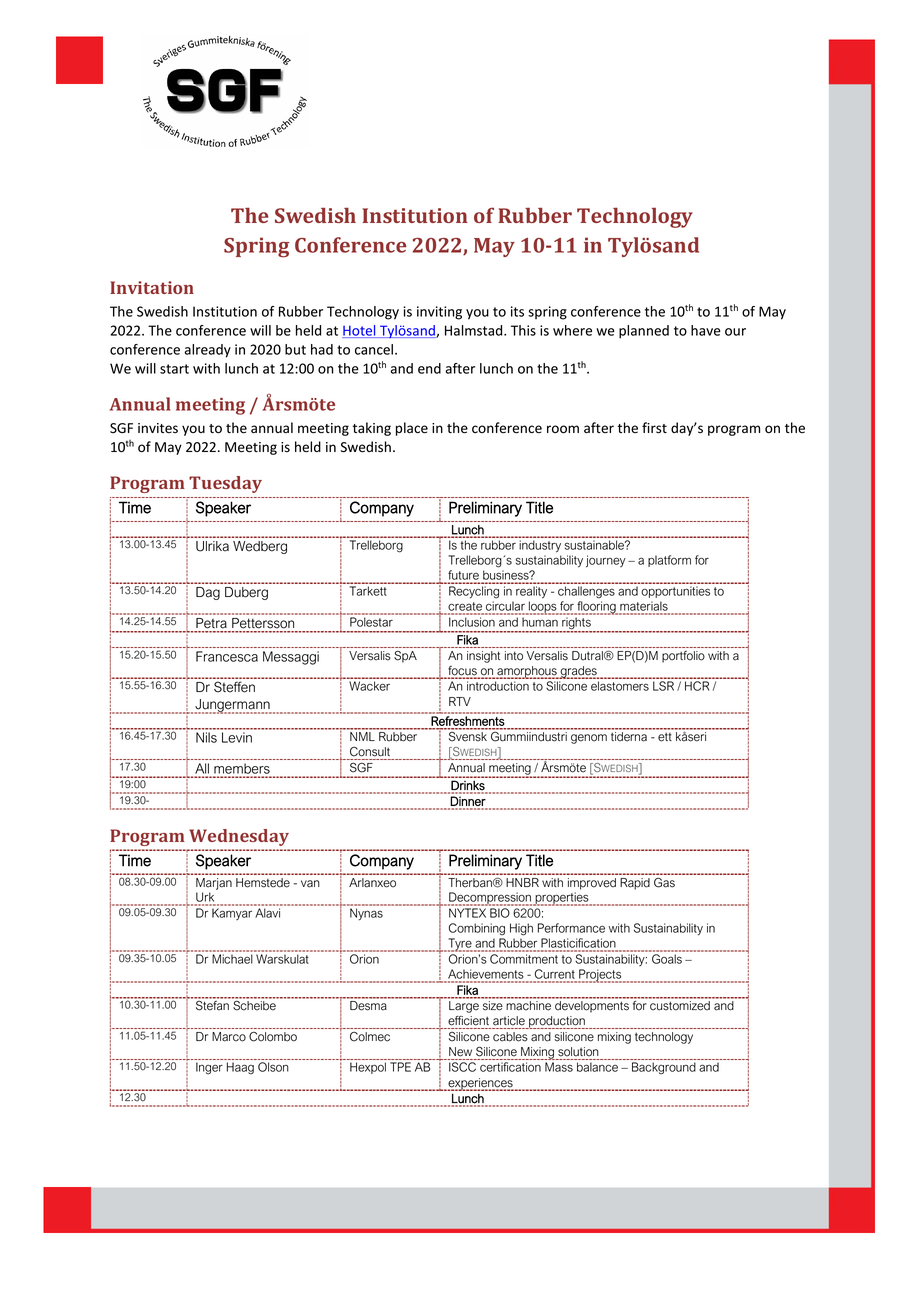  What do you see at coordinates (207, 351) in the document?
I see `already` at bounding box center [207, 351].
